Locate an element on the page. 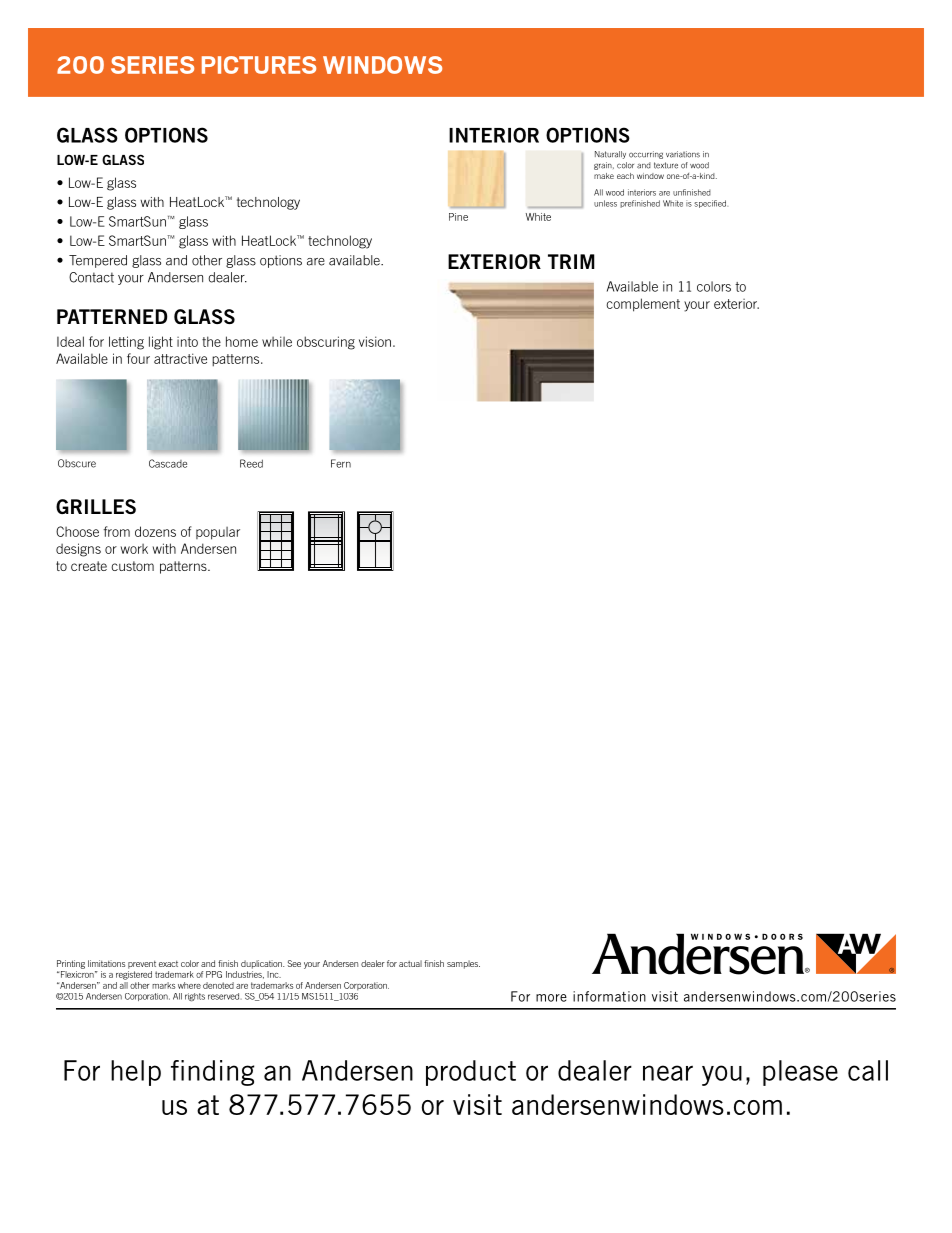 This image has height=1233, width=952. help is located at coordinates (136, 1073).
